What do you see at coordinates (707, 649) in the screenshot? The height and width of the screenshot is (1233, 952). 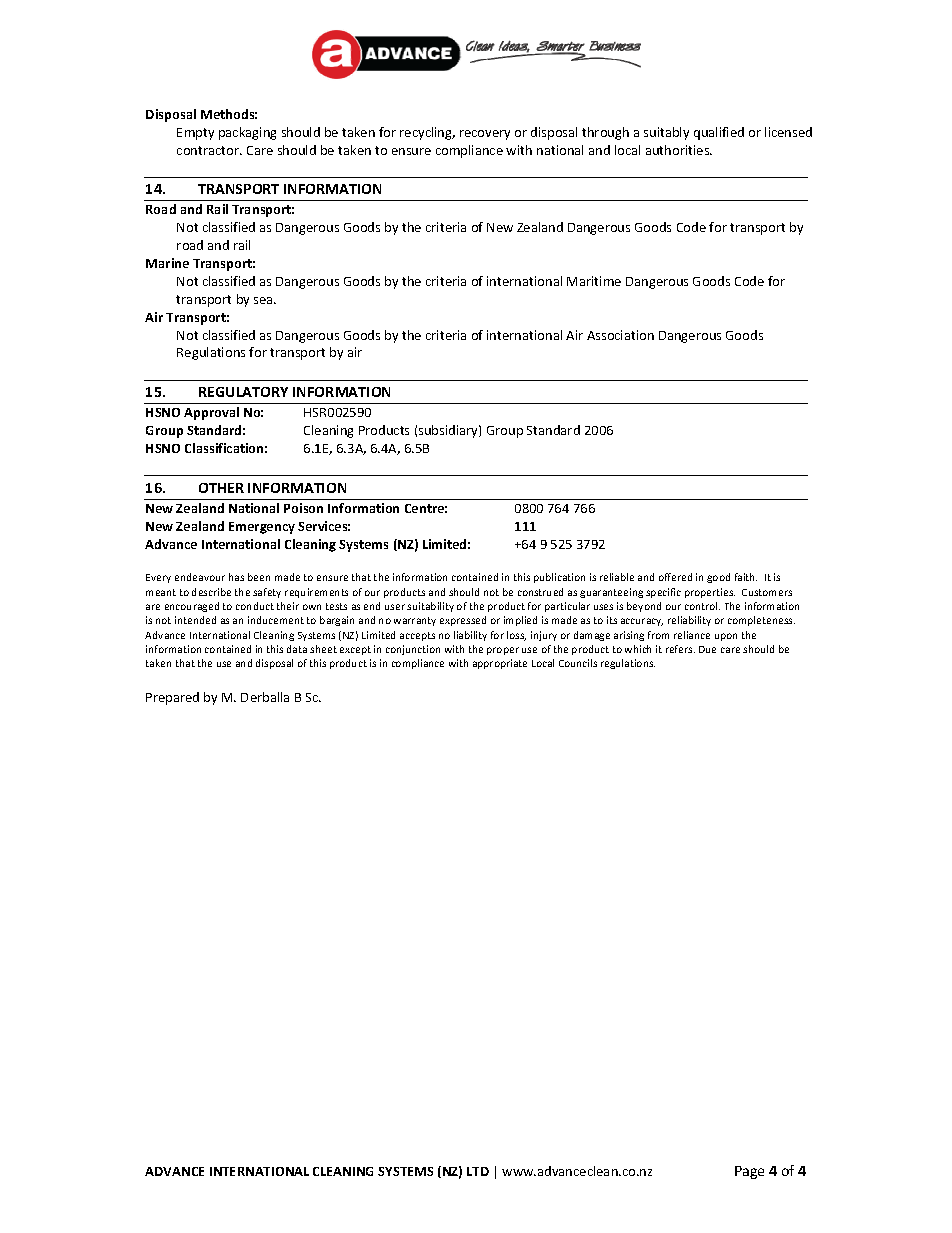 I see `Due` at bounding box center [707, 649].
